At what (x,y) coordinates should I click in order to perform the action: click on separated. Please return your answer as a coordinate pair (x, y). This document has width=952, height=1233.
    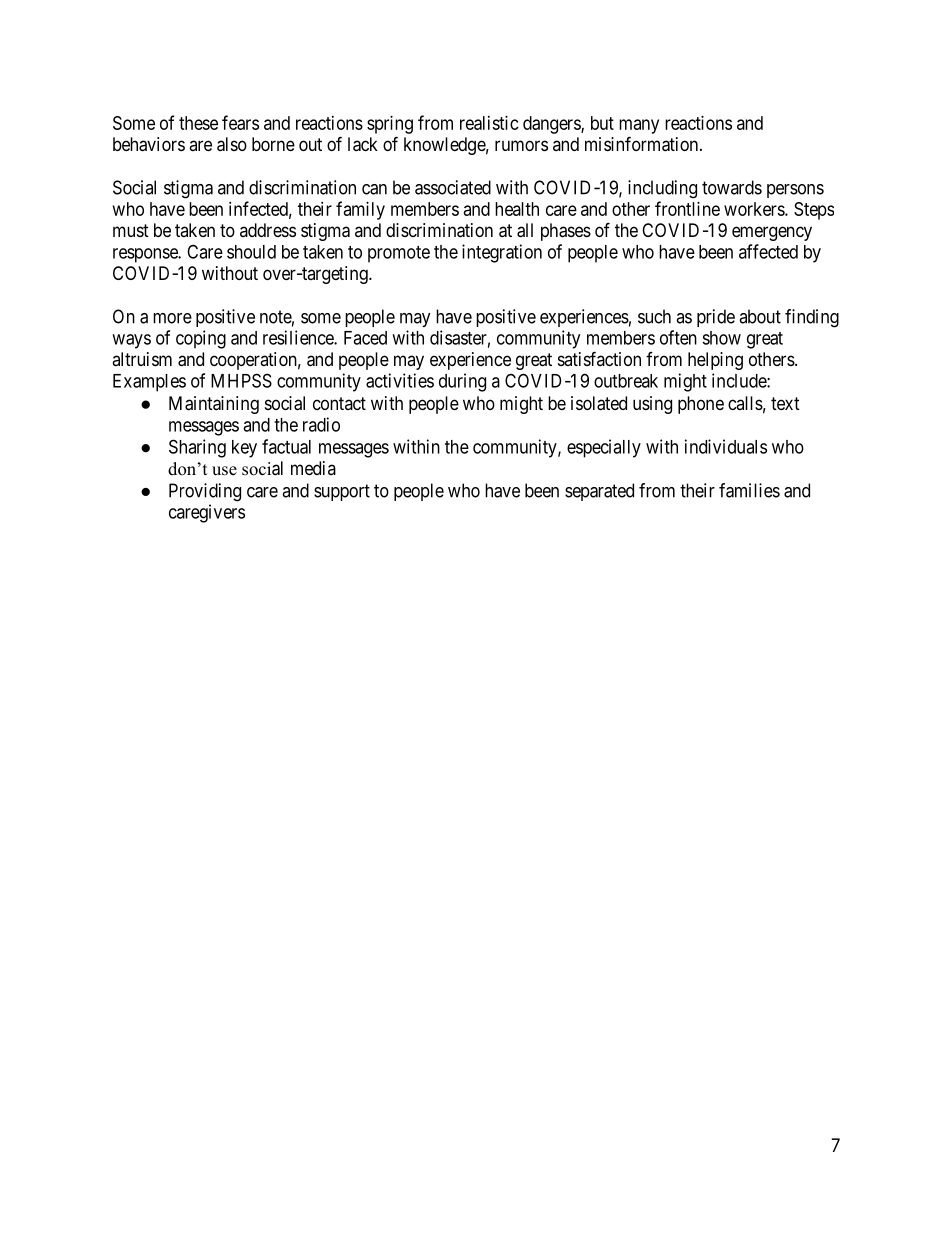
    Looking at the image, I should click on (599, 492).
